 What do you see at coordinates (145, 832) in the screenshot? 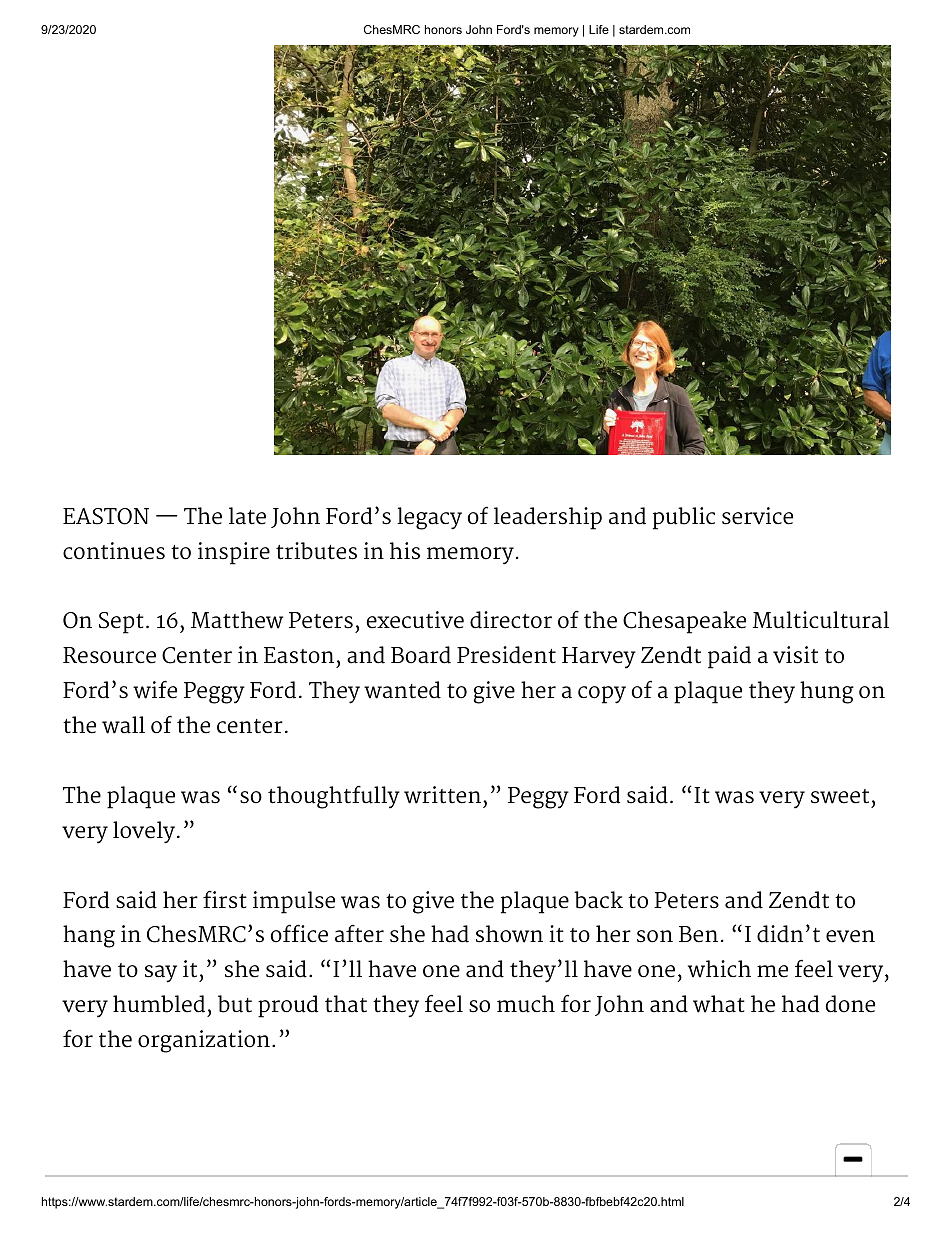
I see `lovely` at bounding box center [145, 832].
